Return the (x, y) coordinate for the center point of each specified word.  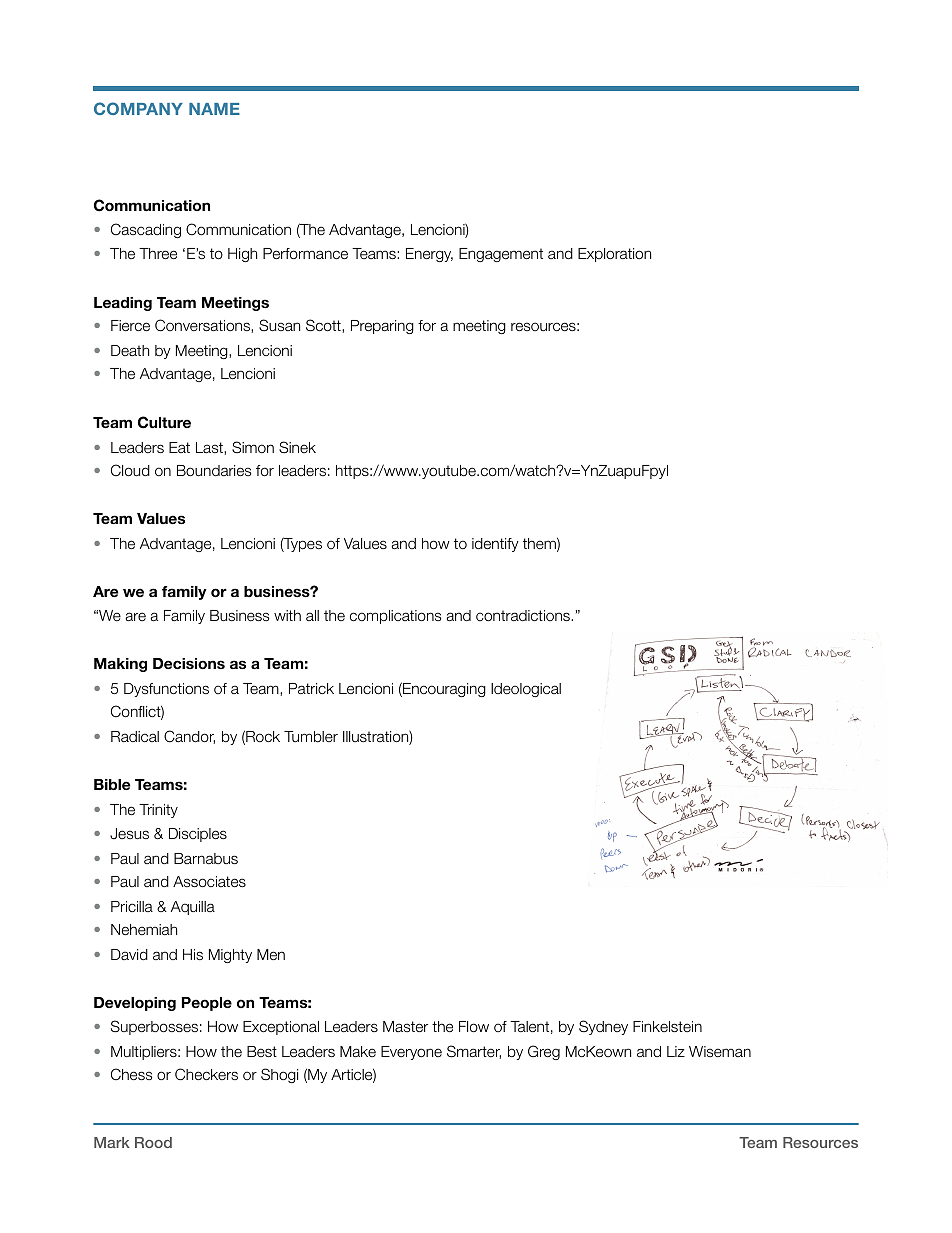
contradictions (524, 616)
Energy (429, 255)
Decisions (189, 663)
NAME (214, 109)
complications (395, 617)
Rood (153, 1142)
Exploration (614, 255)
